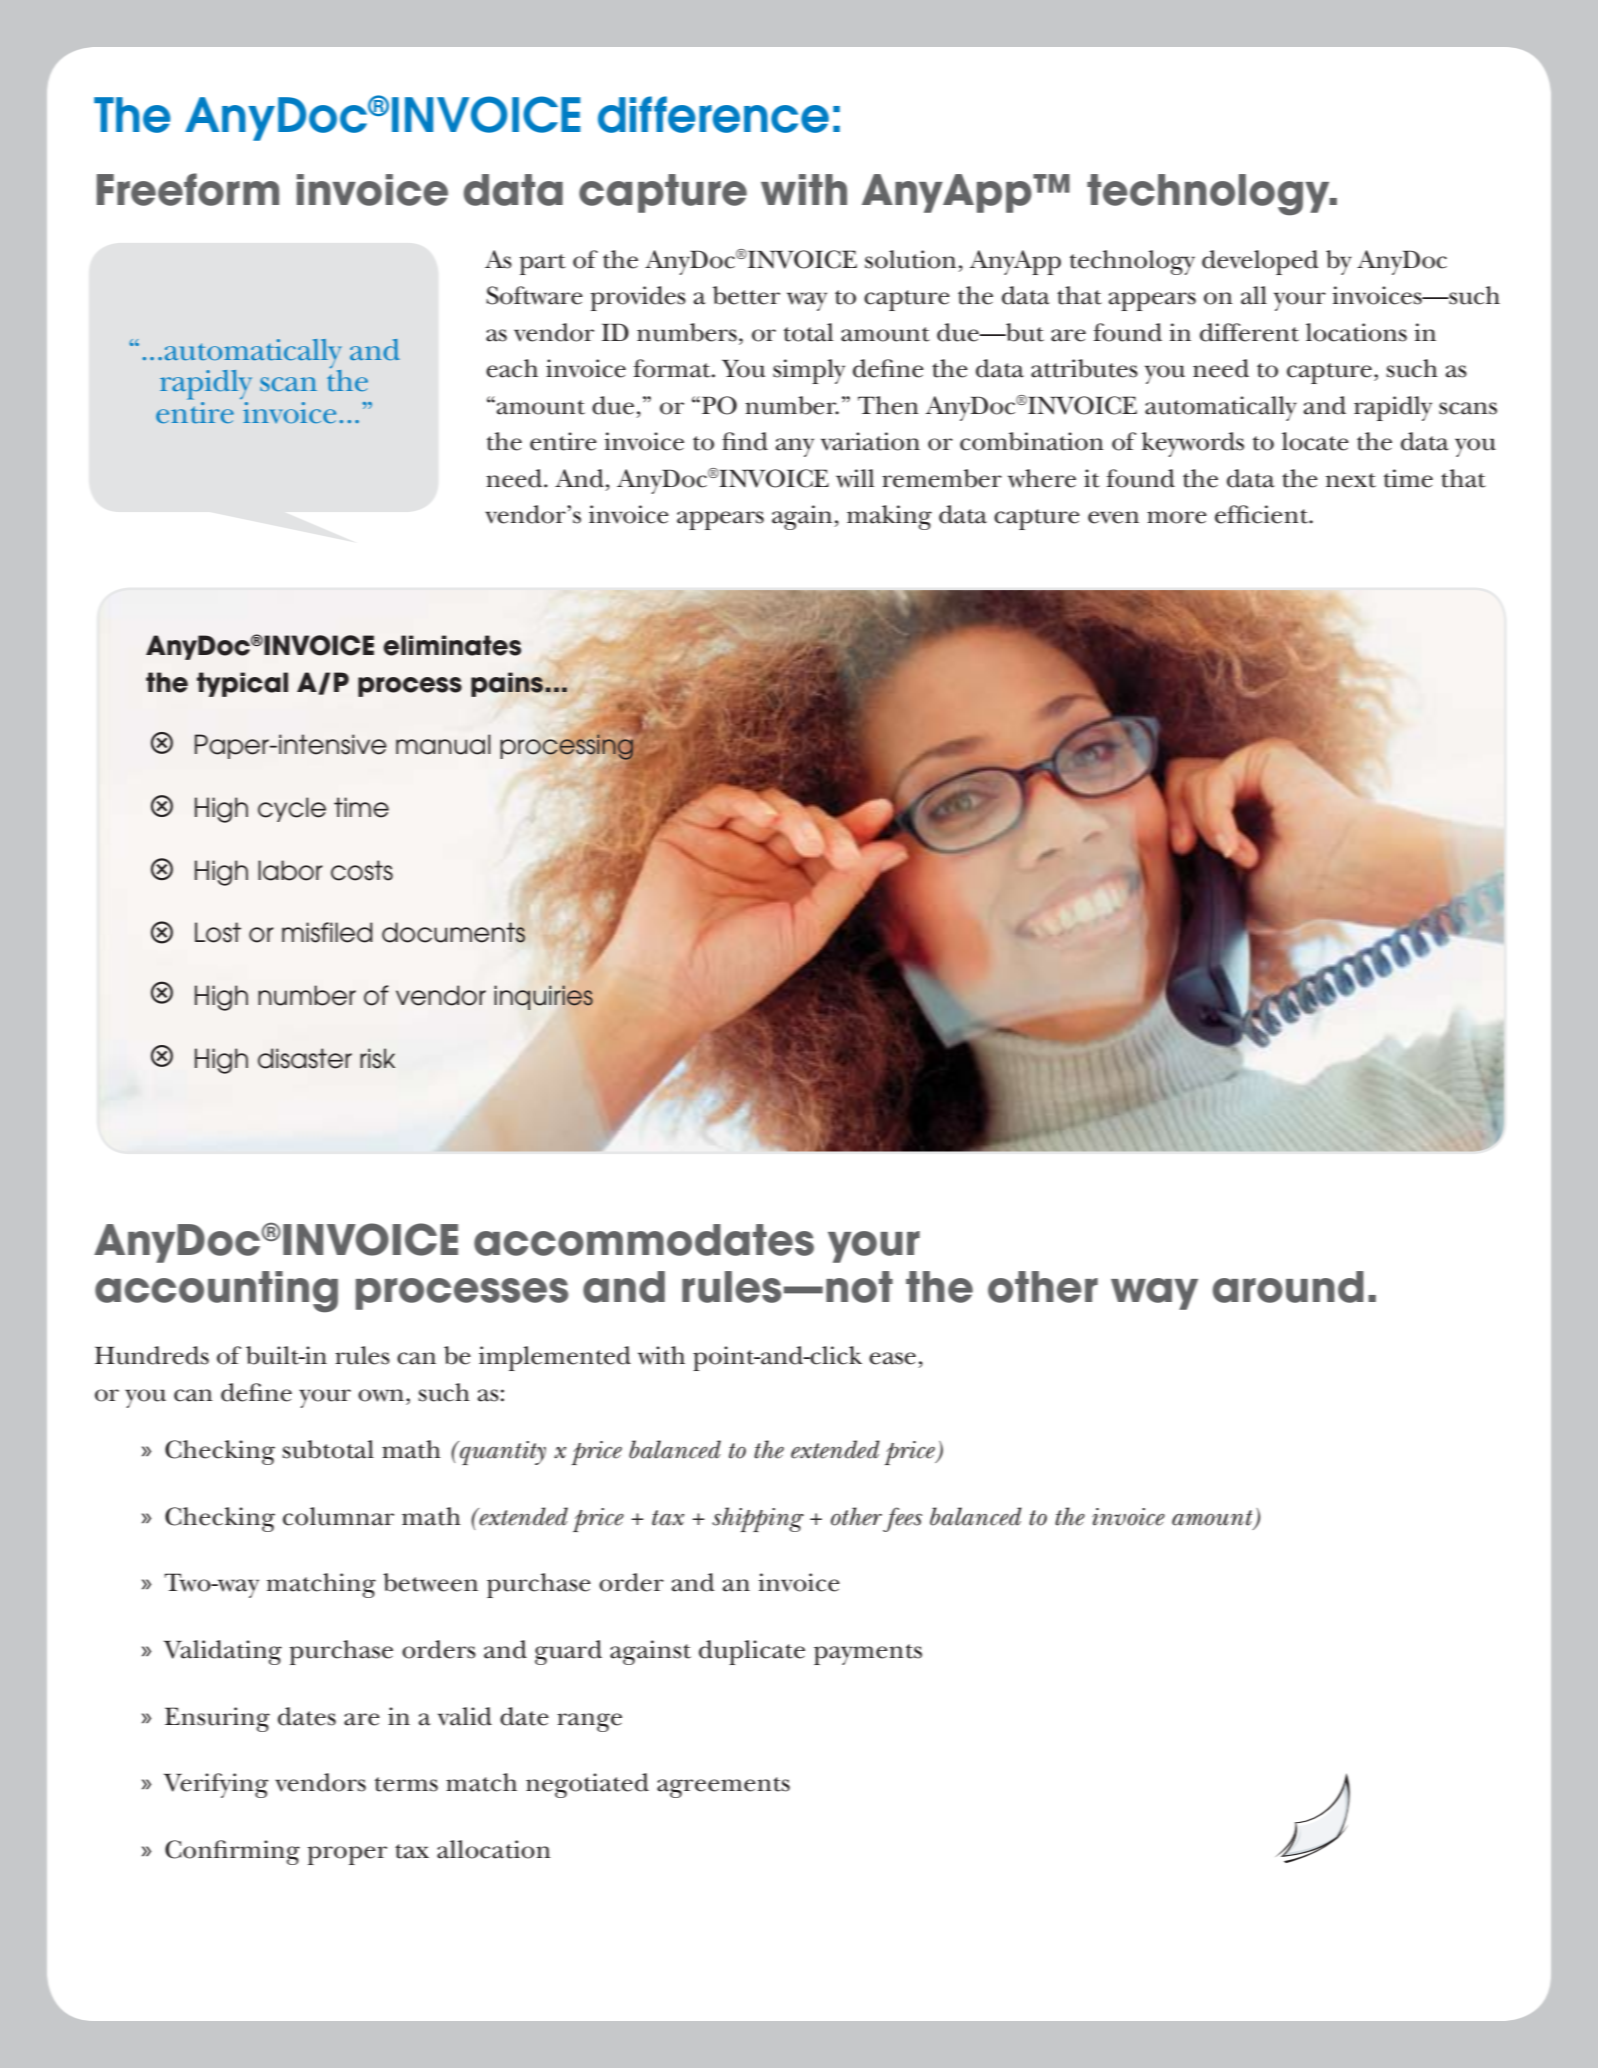  I want to click on Freeform, so click(188, 189).
